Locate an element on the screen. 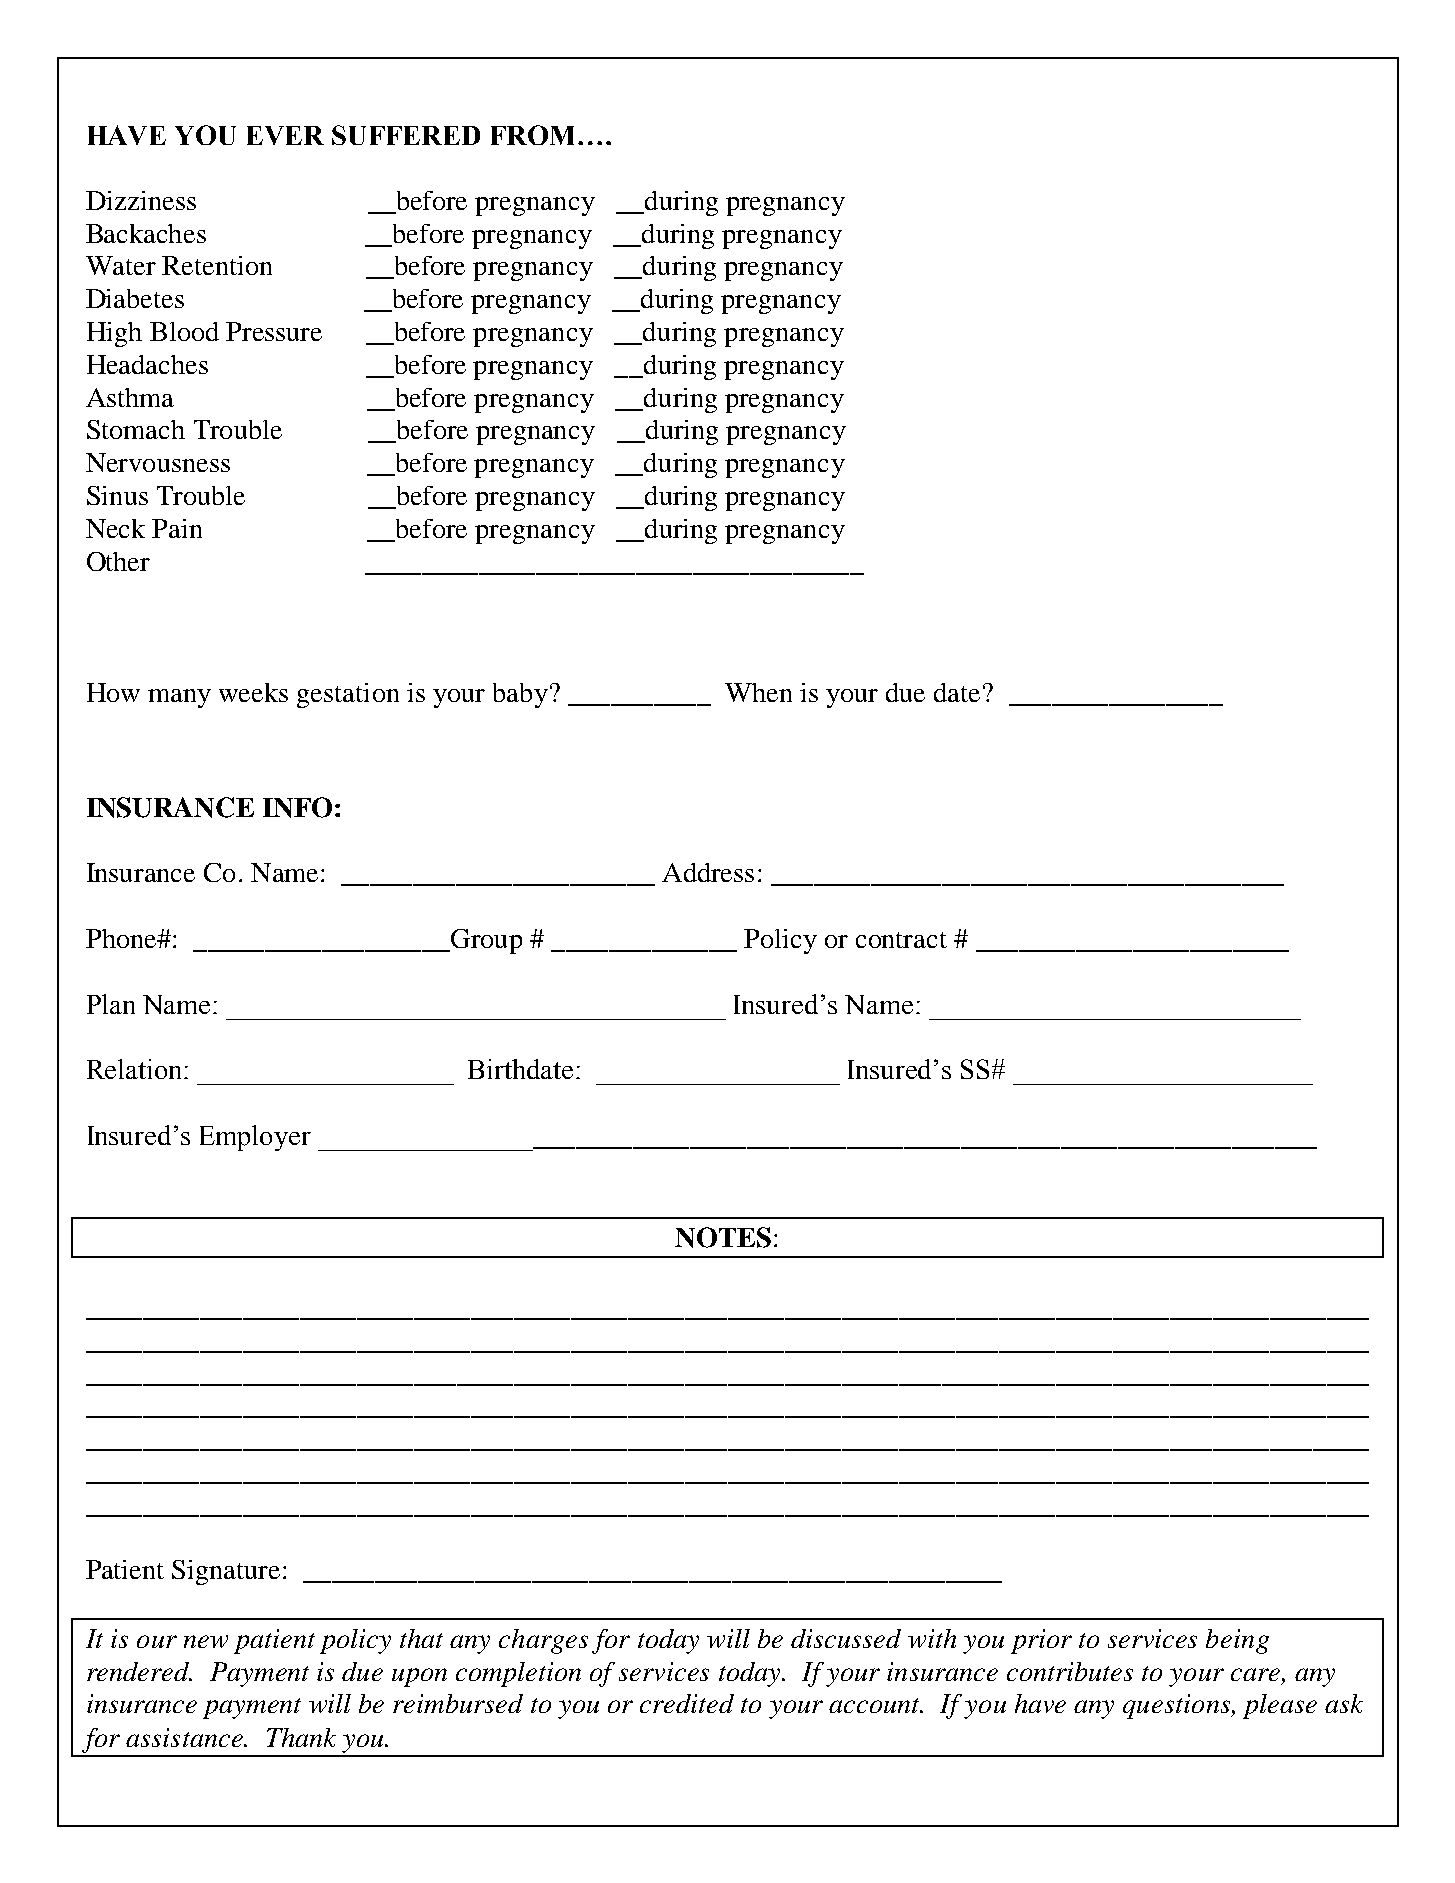 Image resolution: width=1455 pixels, height=1883 pixels. FROM is located at coordinates (535, 135).
